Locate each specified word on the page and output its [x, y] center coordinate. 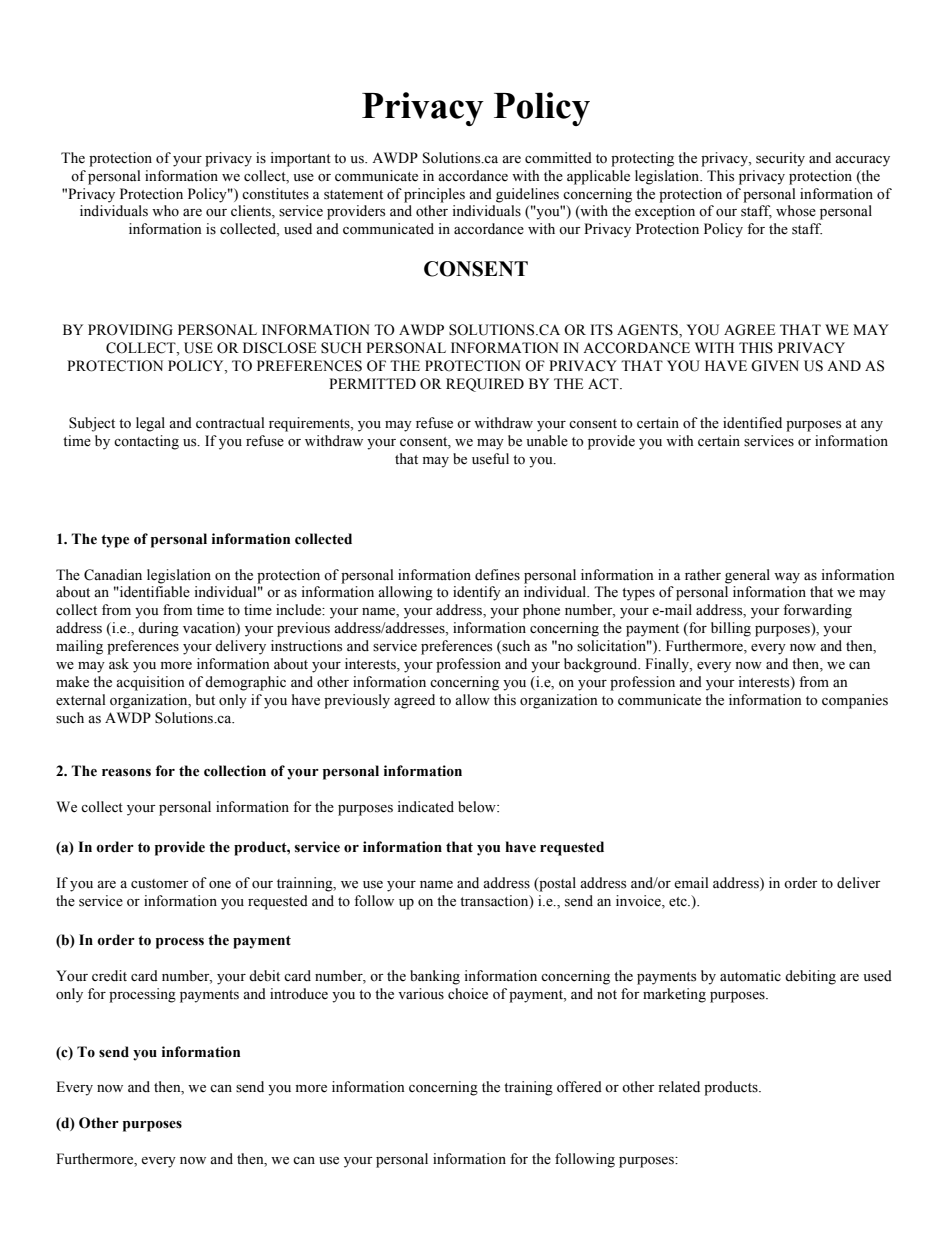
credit [109, 976]
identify [477, 593]
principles [434, 195]
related [679, 1087]
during [158, 629]
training [528, 1088]
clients [252, 212]
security [780, 159]
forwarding [817, 611]
